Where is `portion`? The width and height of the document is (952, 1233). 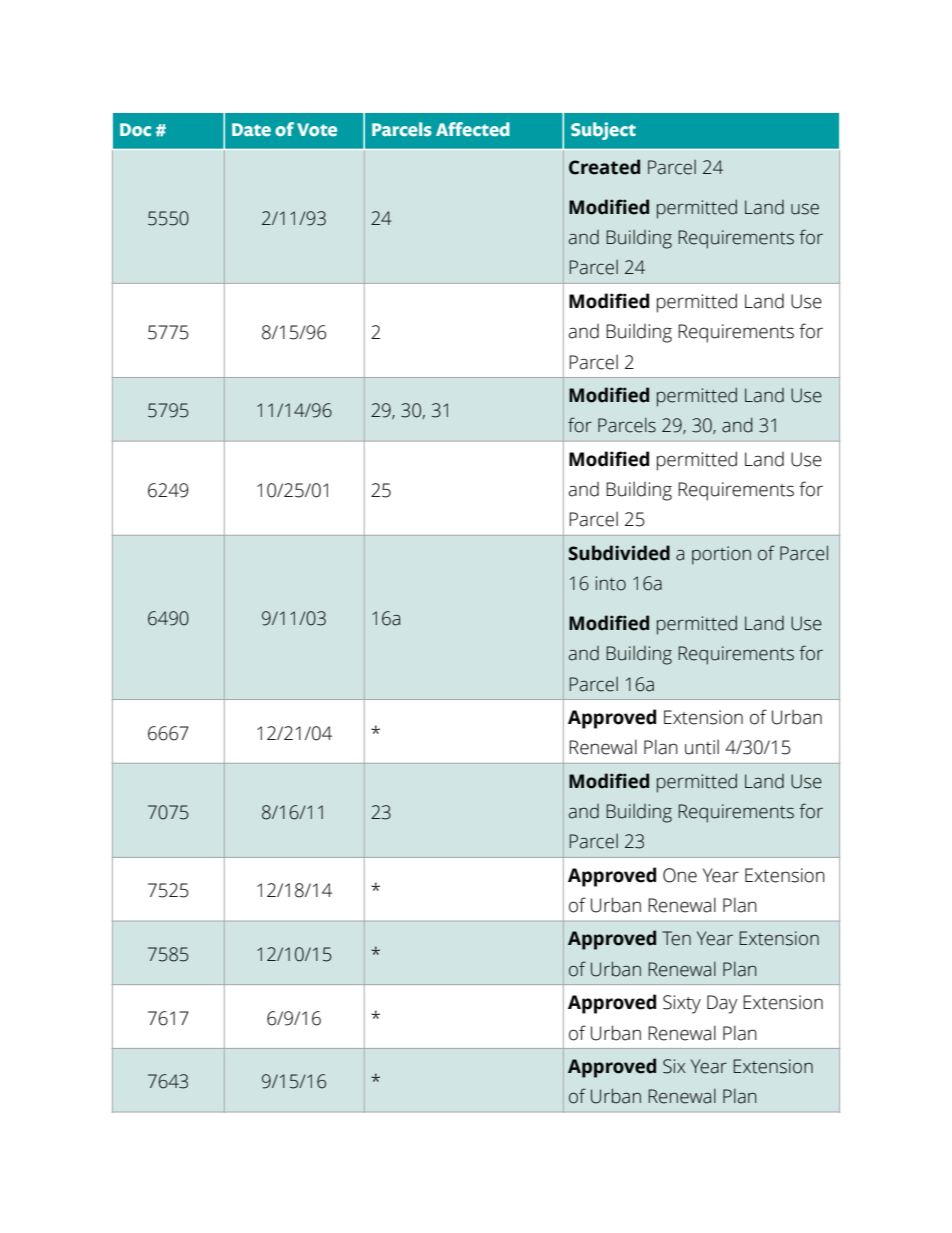 portion is located at coordinates (721, 555).
